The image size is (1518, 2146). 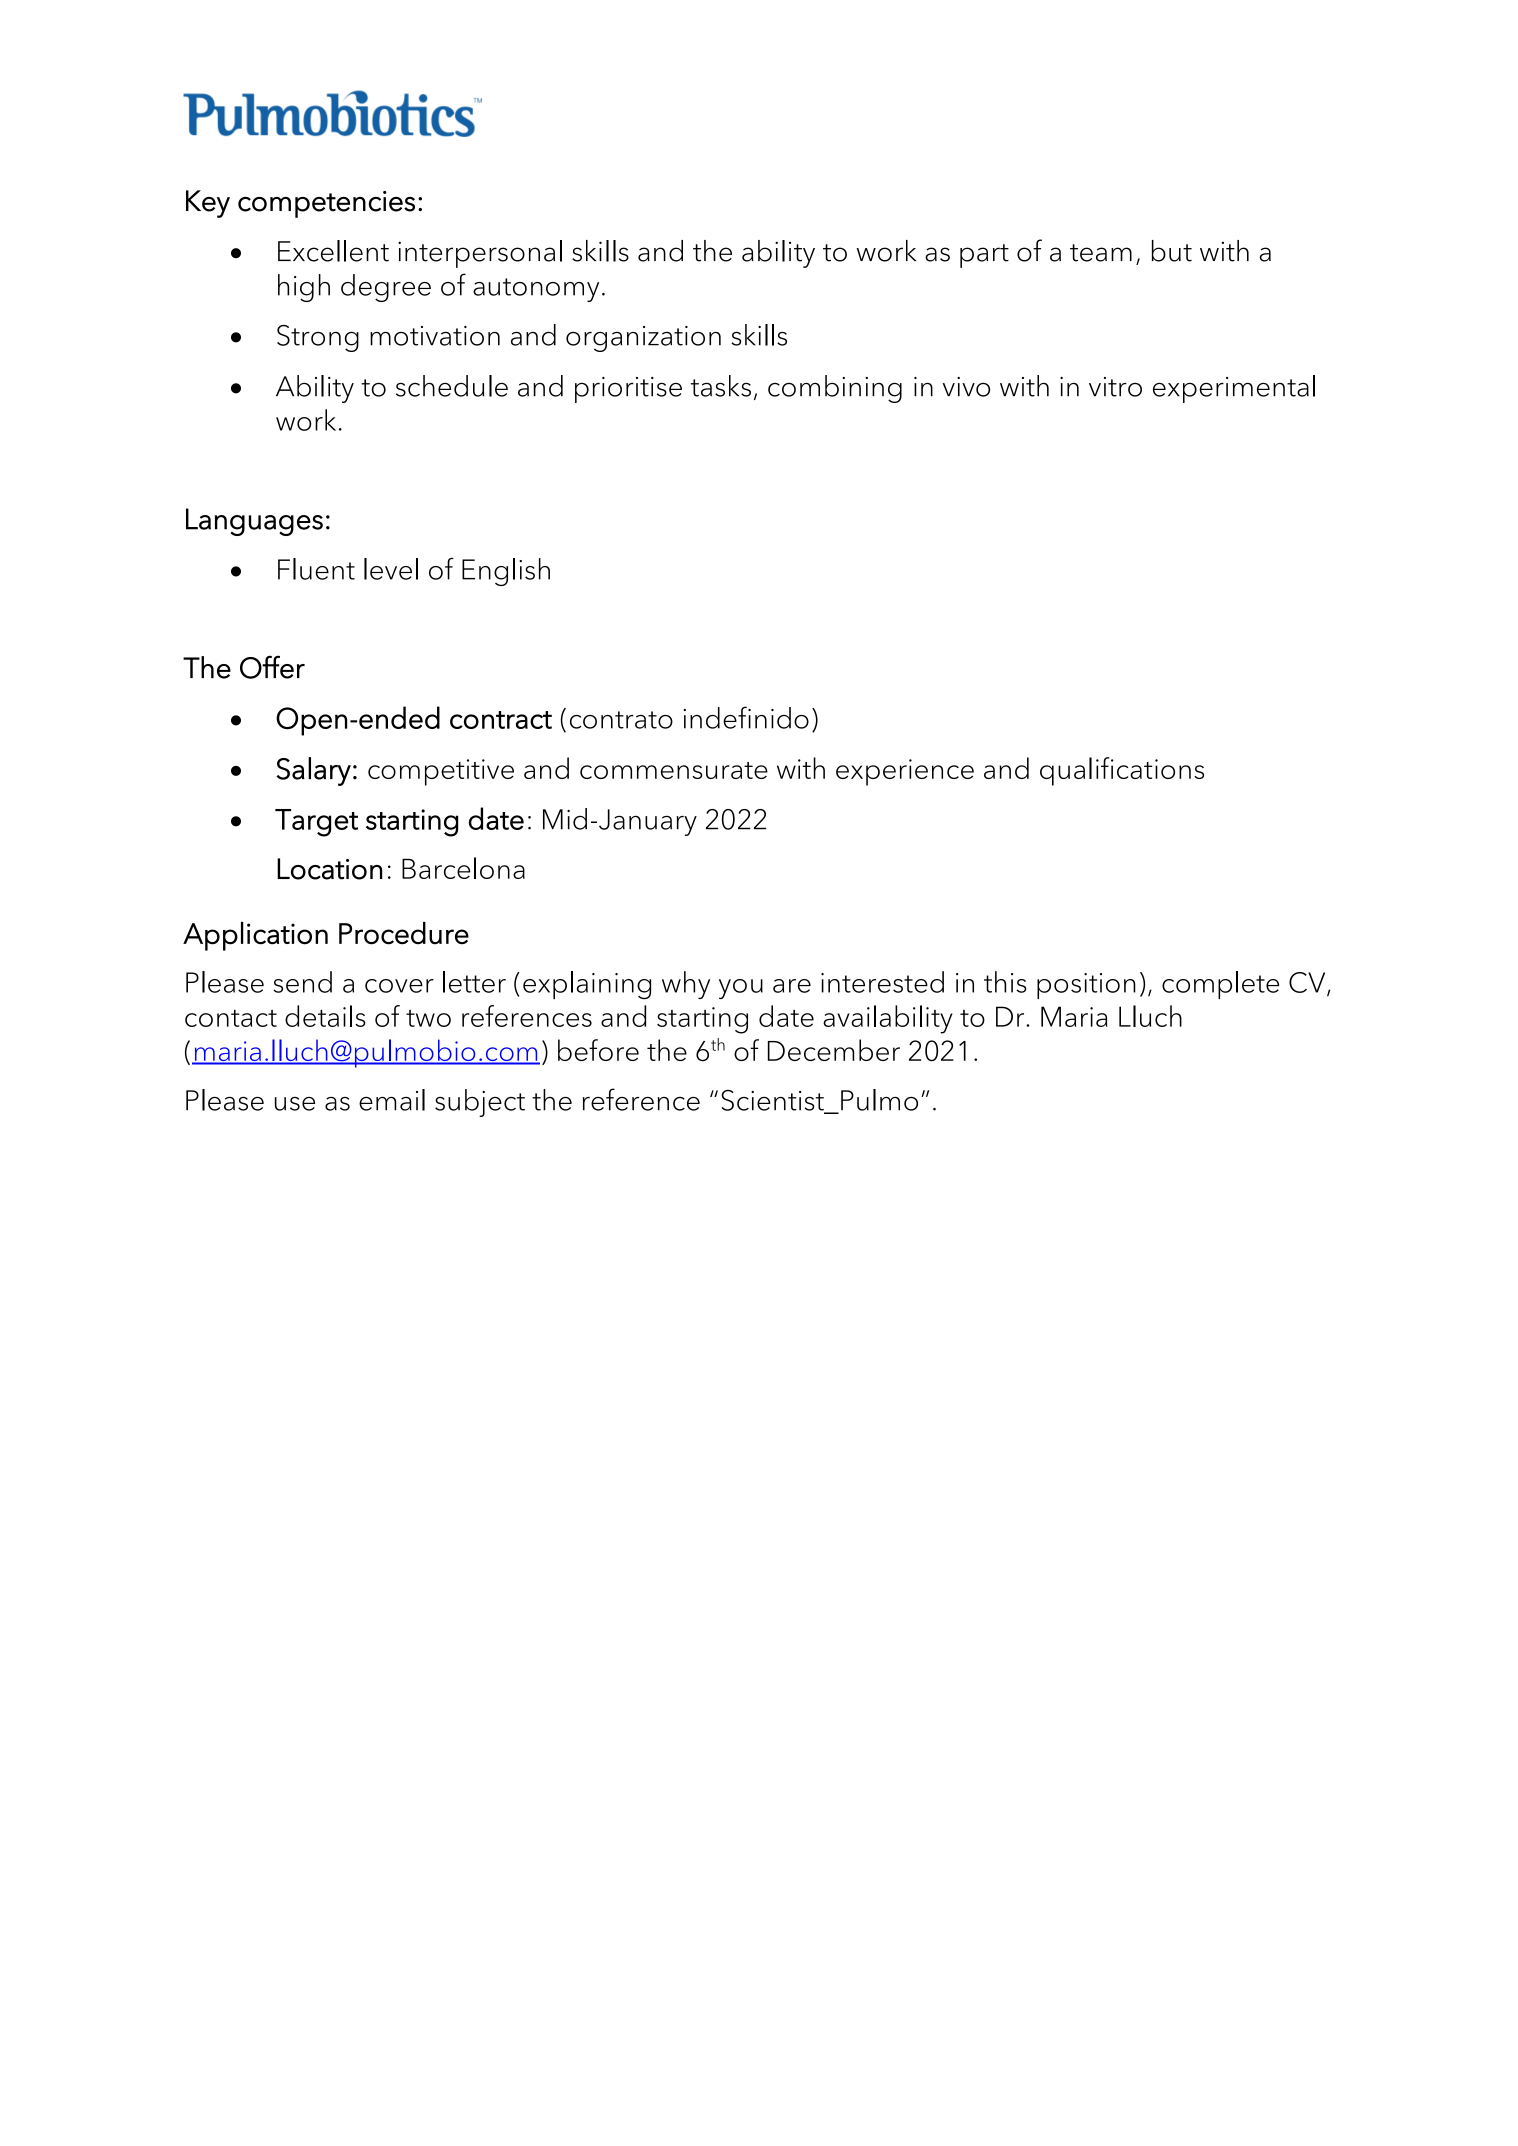 What do you see at coordinates (536, 290) in the screenshot?
I see `autonomy` at bounding box center [536, 290].
